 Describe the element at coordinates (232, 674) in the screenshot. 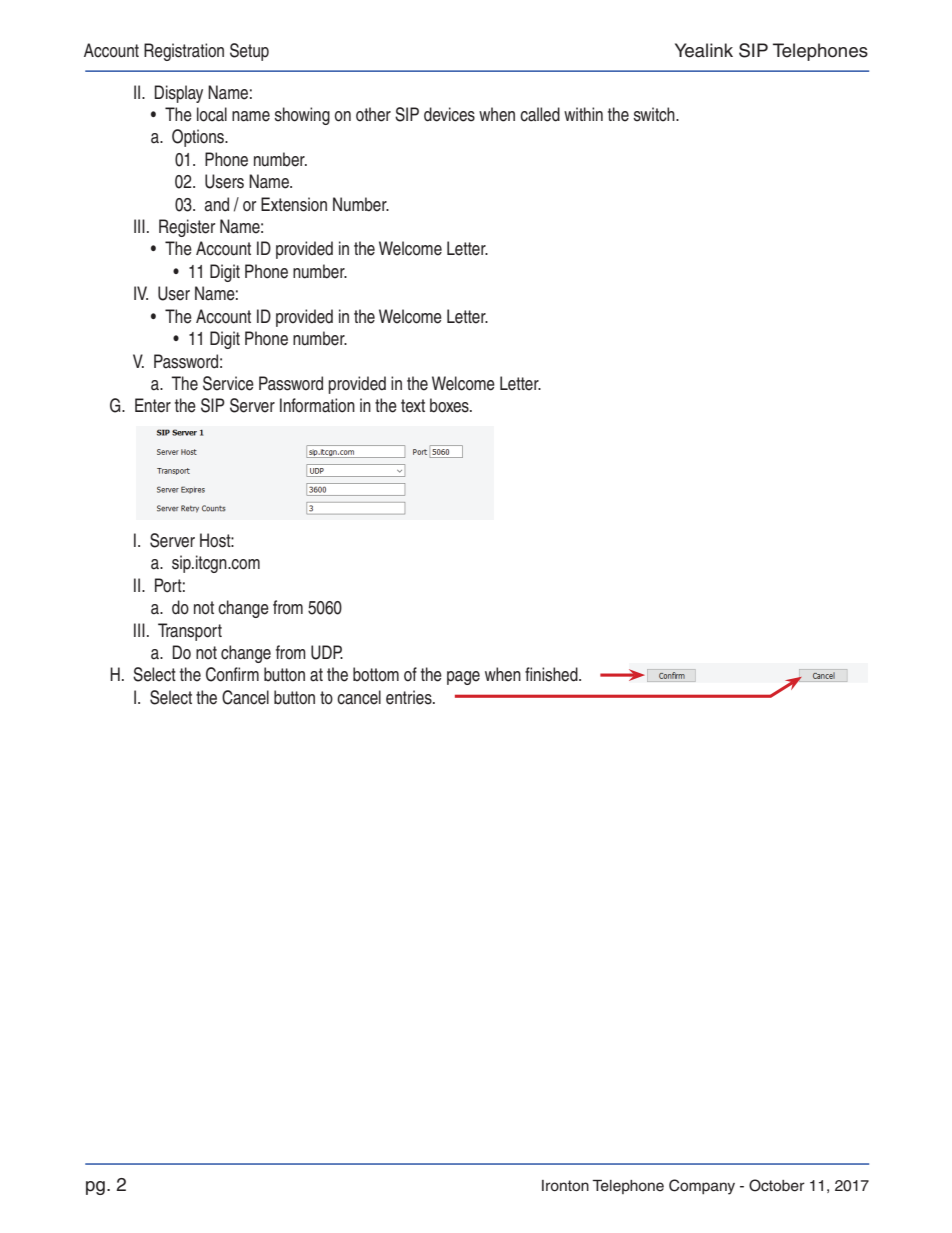

I see `Confirm` at that location.
